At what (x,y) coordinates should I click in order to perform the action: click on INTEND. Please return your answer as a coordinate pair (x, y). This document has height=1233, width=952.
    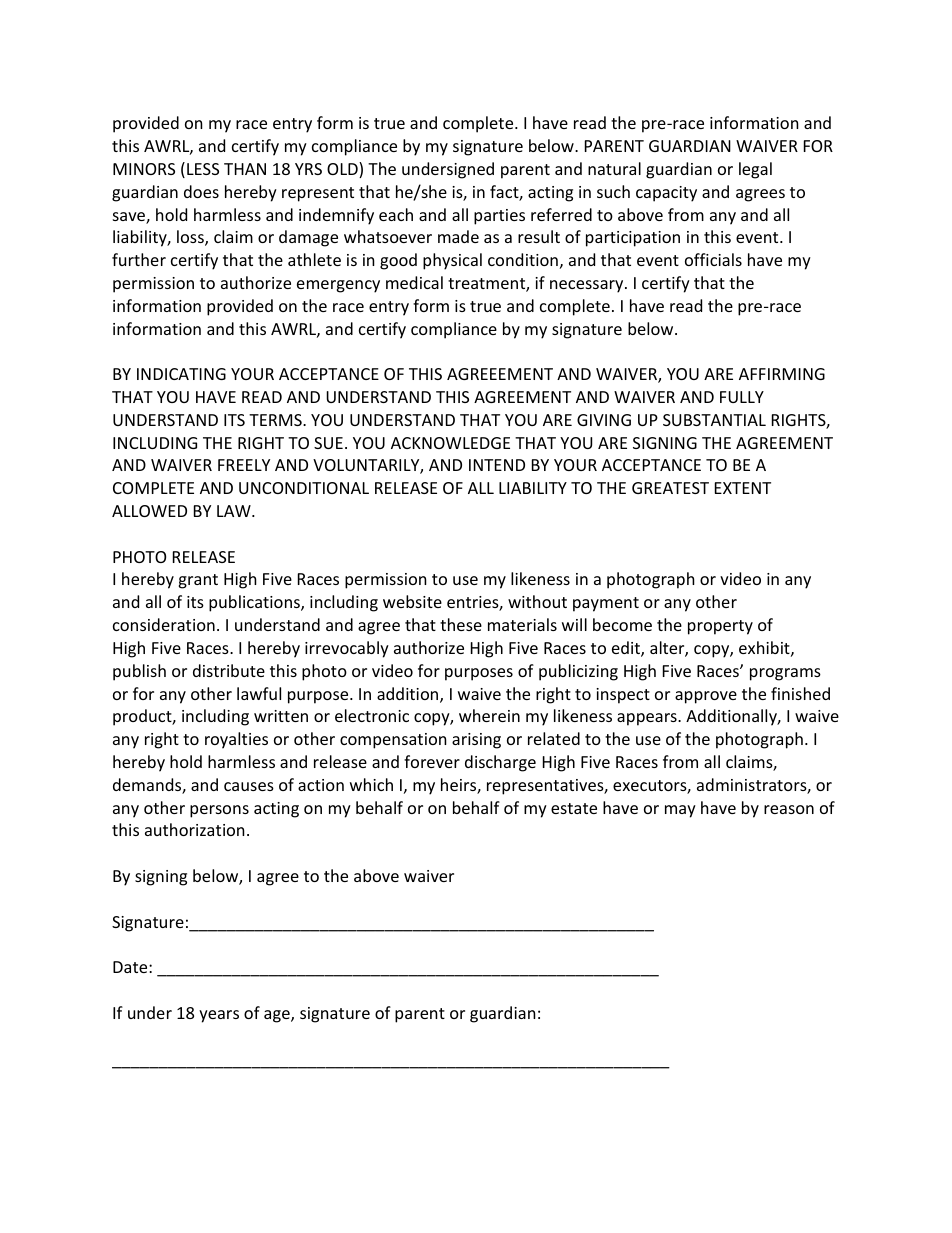
    Looking at the image, I should click on (497, 465).
